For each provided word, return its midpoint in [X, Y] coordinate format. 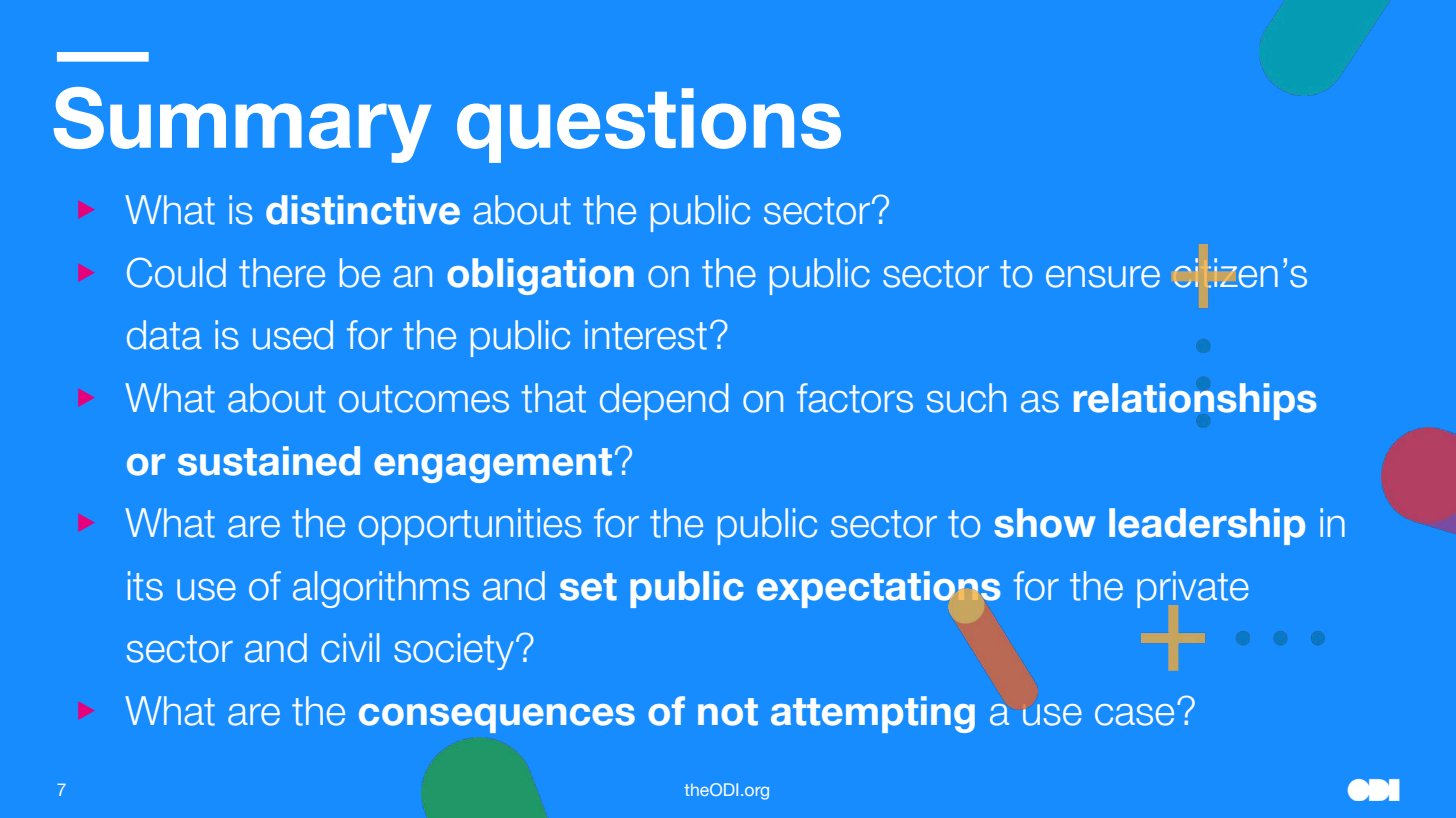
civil [350, 648]
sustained [269, 461]
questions [649, 125]
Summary [242, 125]
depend [664, 401]
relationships [1195, 401]
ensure [1103, 277]
